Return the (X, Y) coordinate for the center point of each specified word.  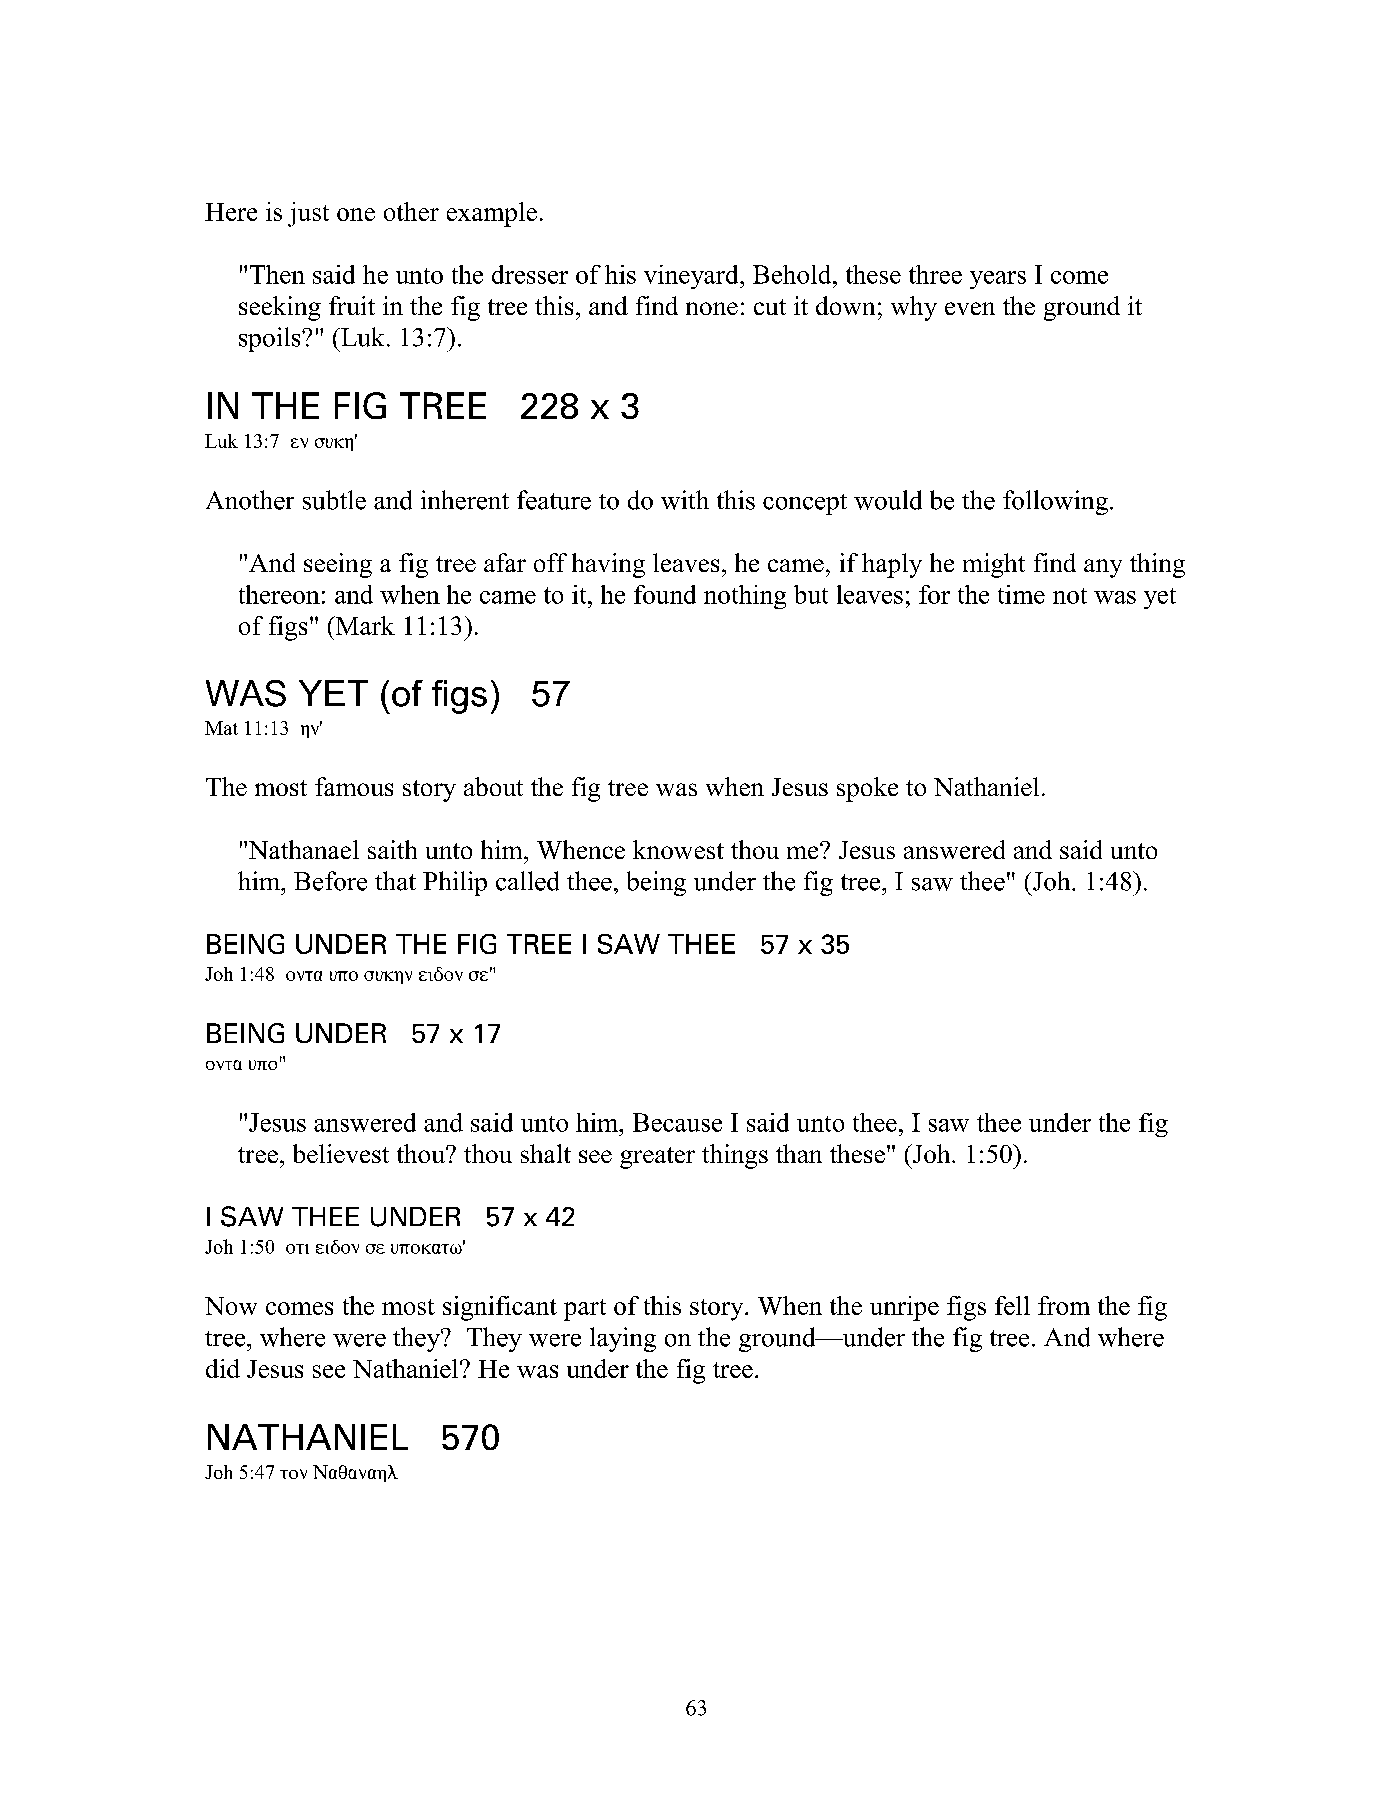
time (1021, 594)
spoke (867, 789)
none (712, 308)
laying (623, 1339)
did (223, 1368)
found (665, 594)
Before (330, 881)
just (308, 214)
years (998, 280)
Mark (364, 625)
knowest (678, 849)
